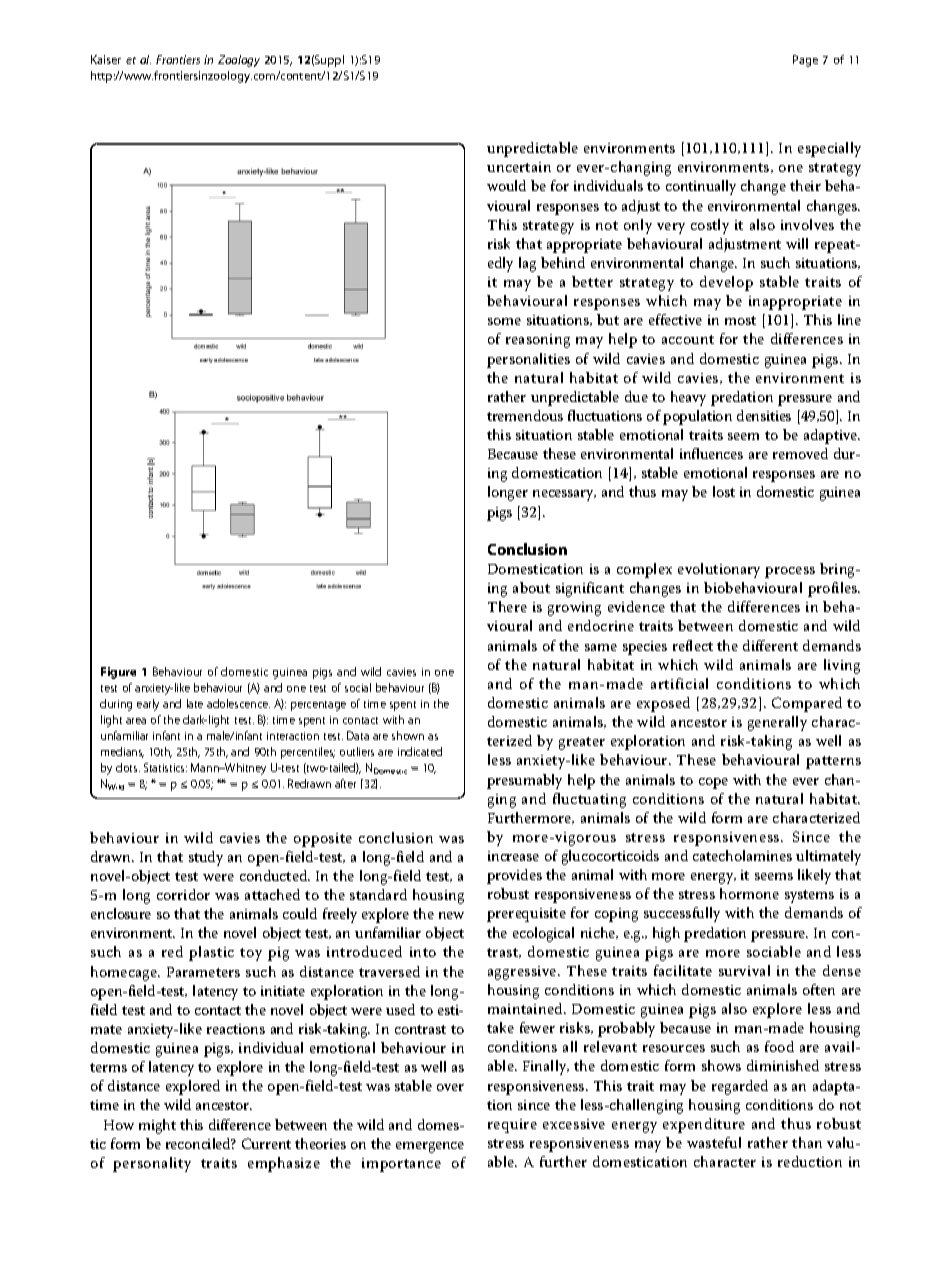  I want to click on uncertain, so click(519, 167).
